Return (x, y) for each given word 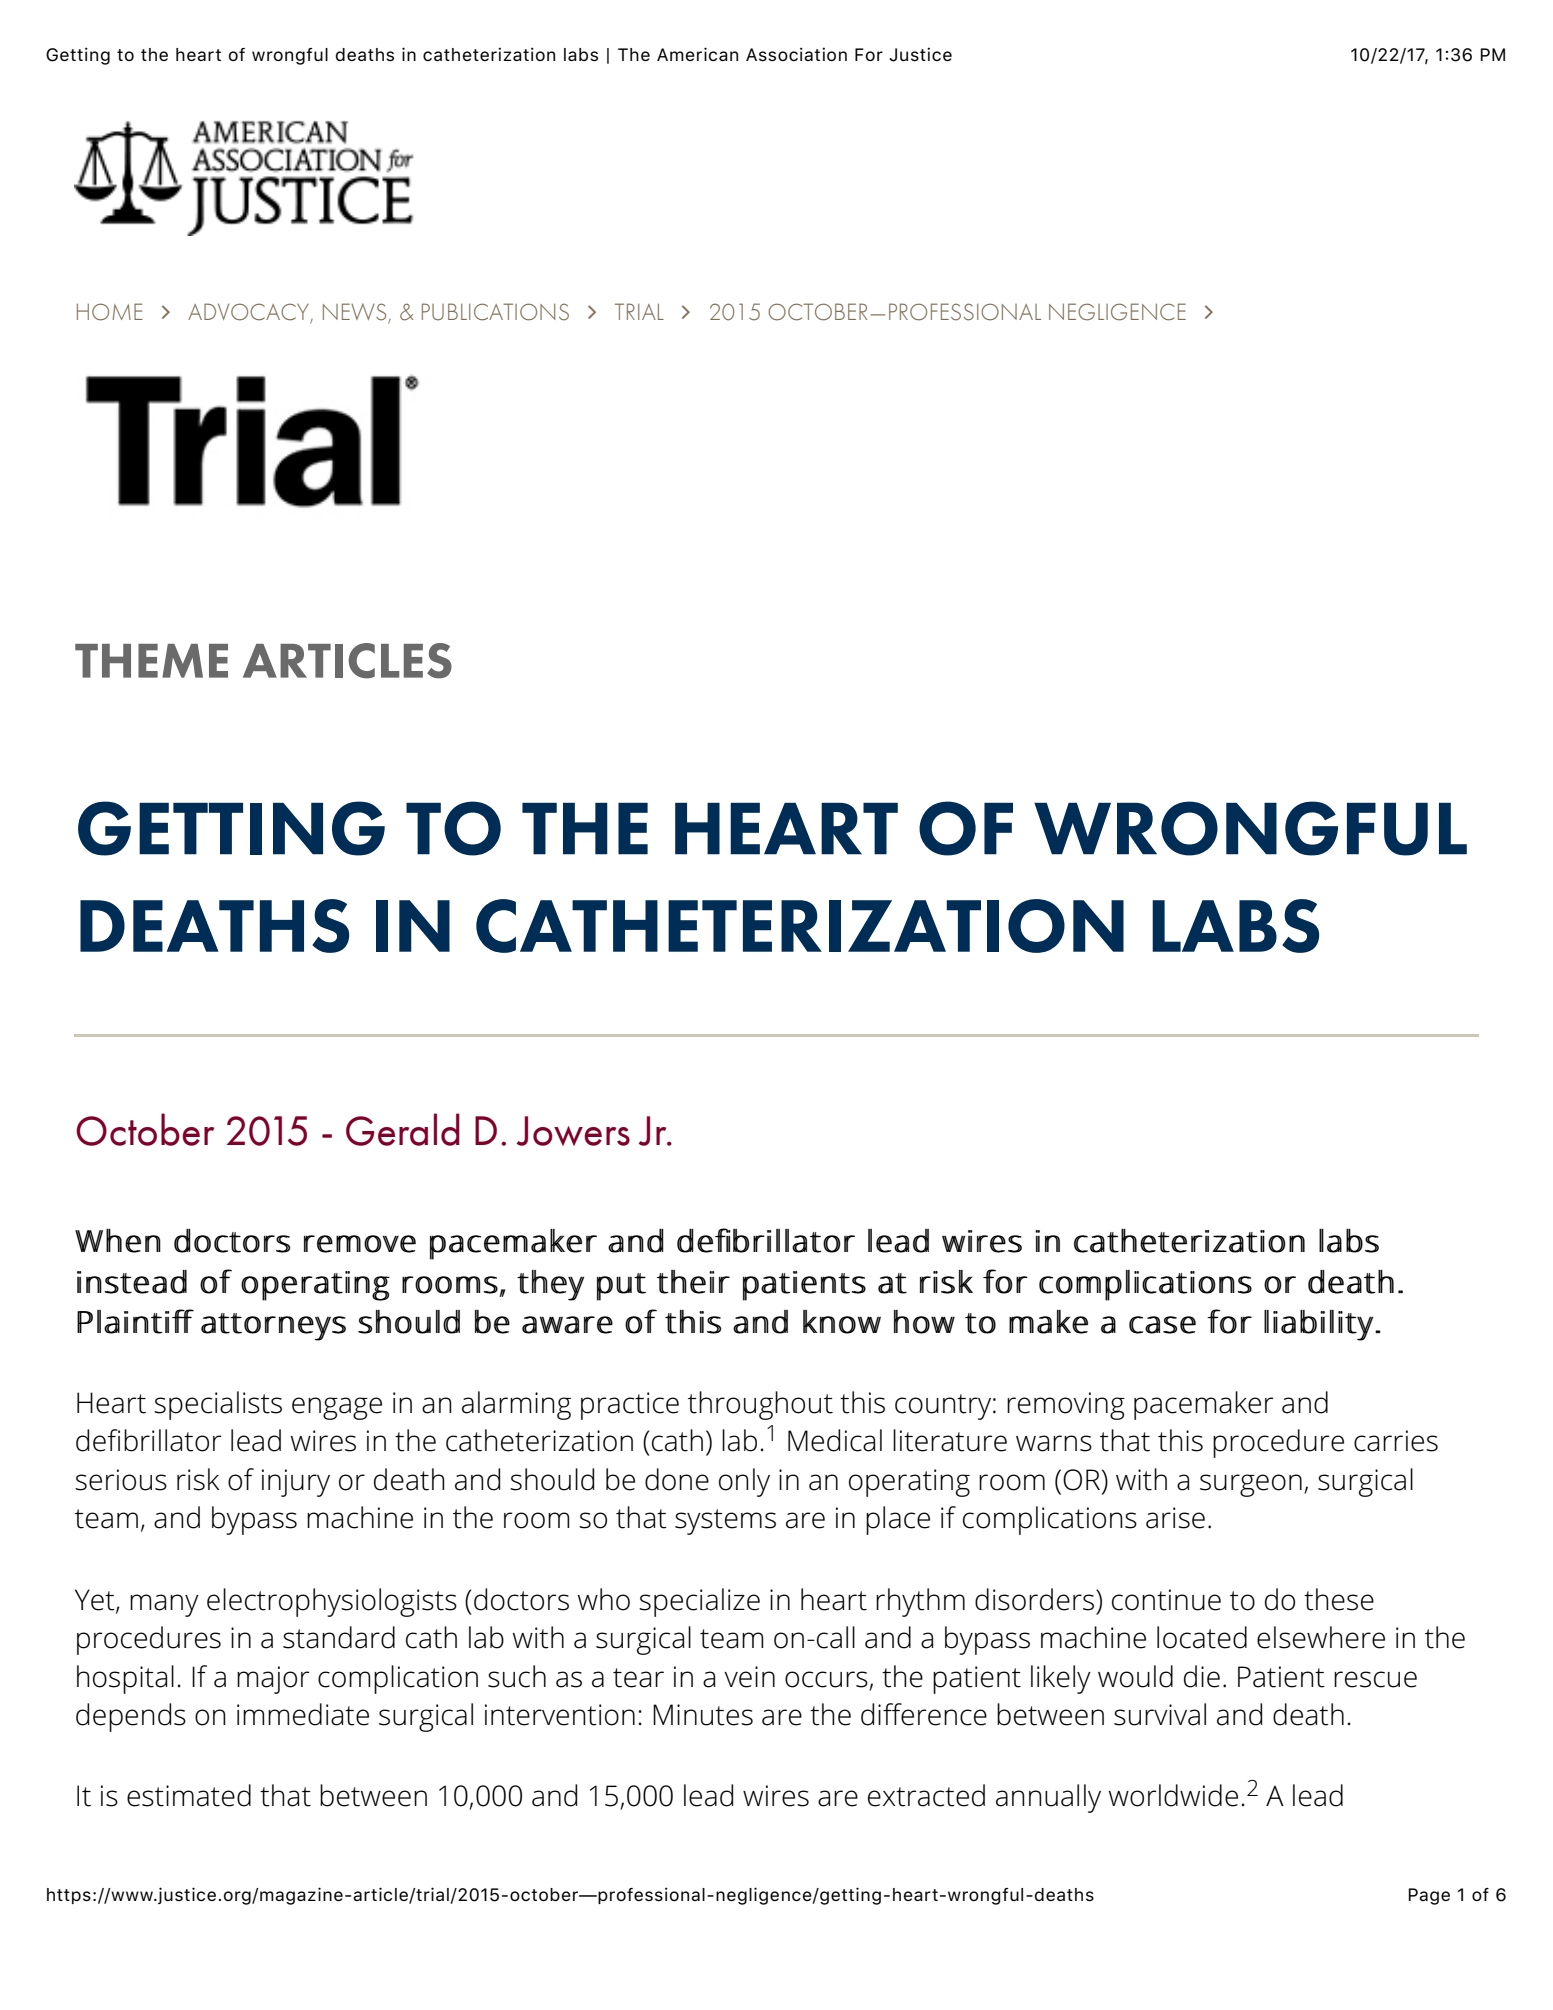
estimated (189, 1795)
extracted (926, 1795)
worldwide (1173, 1795)
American (697, 54)
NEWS (356, 313)
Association (796, 54)
